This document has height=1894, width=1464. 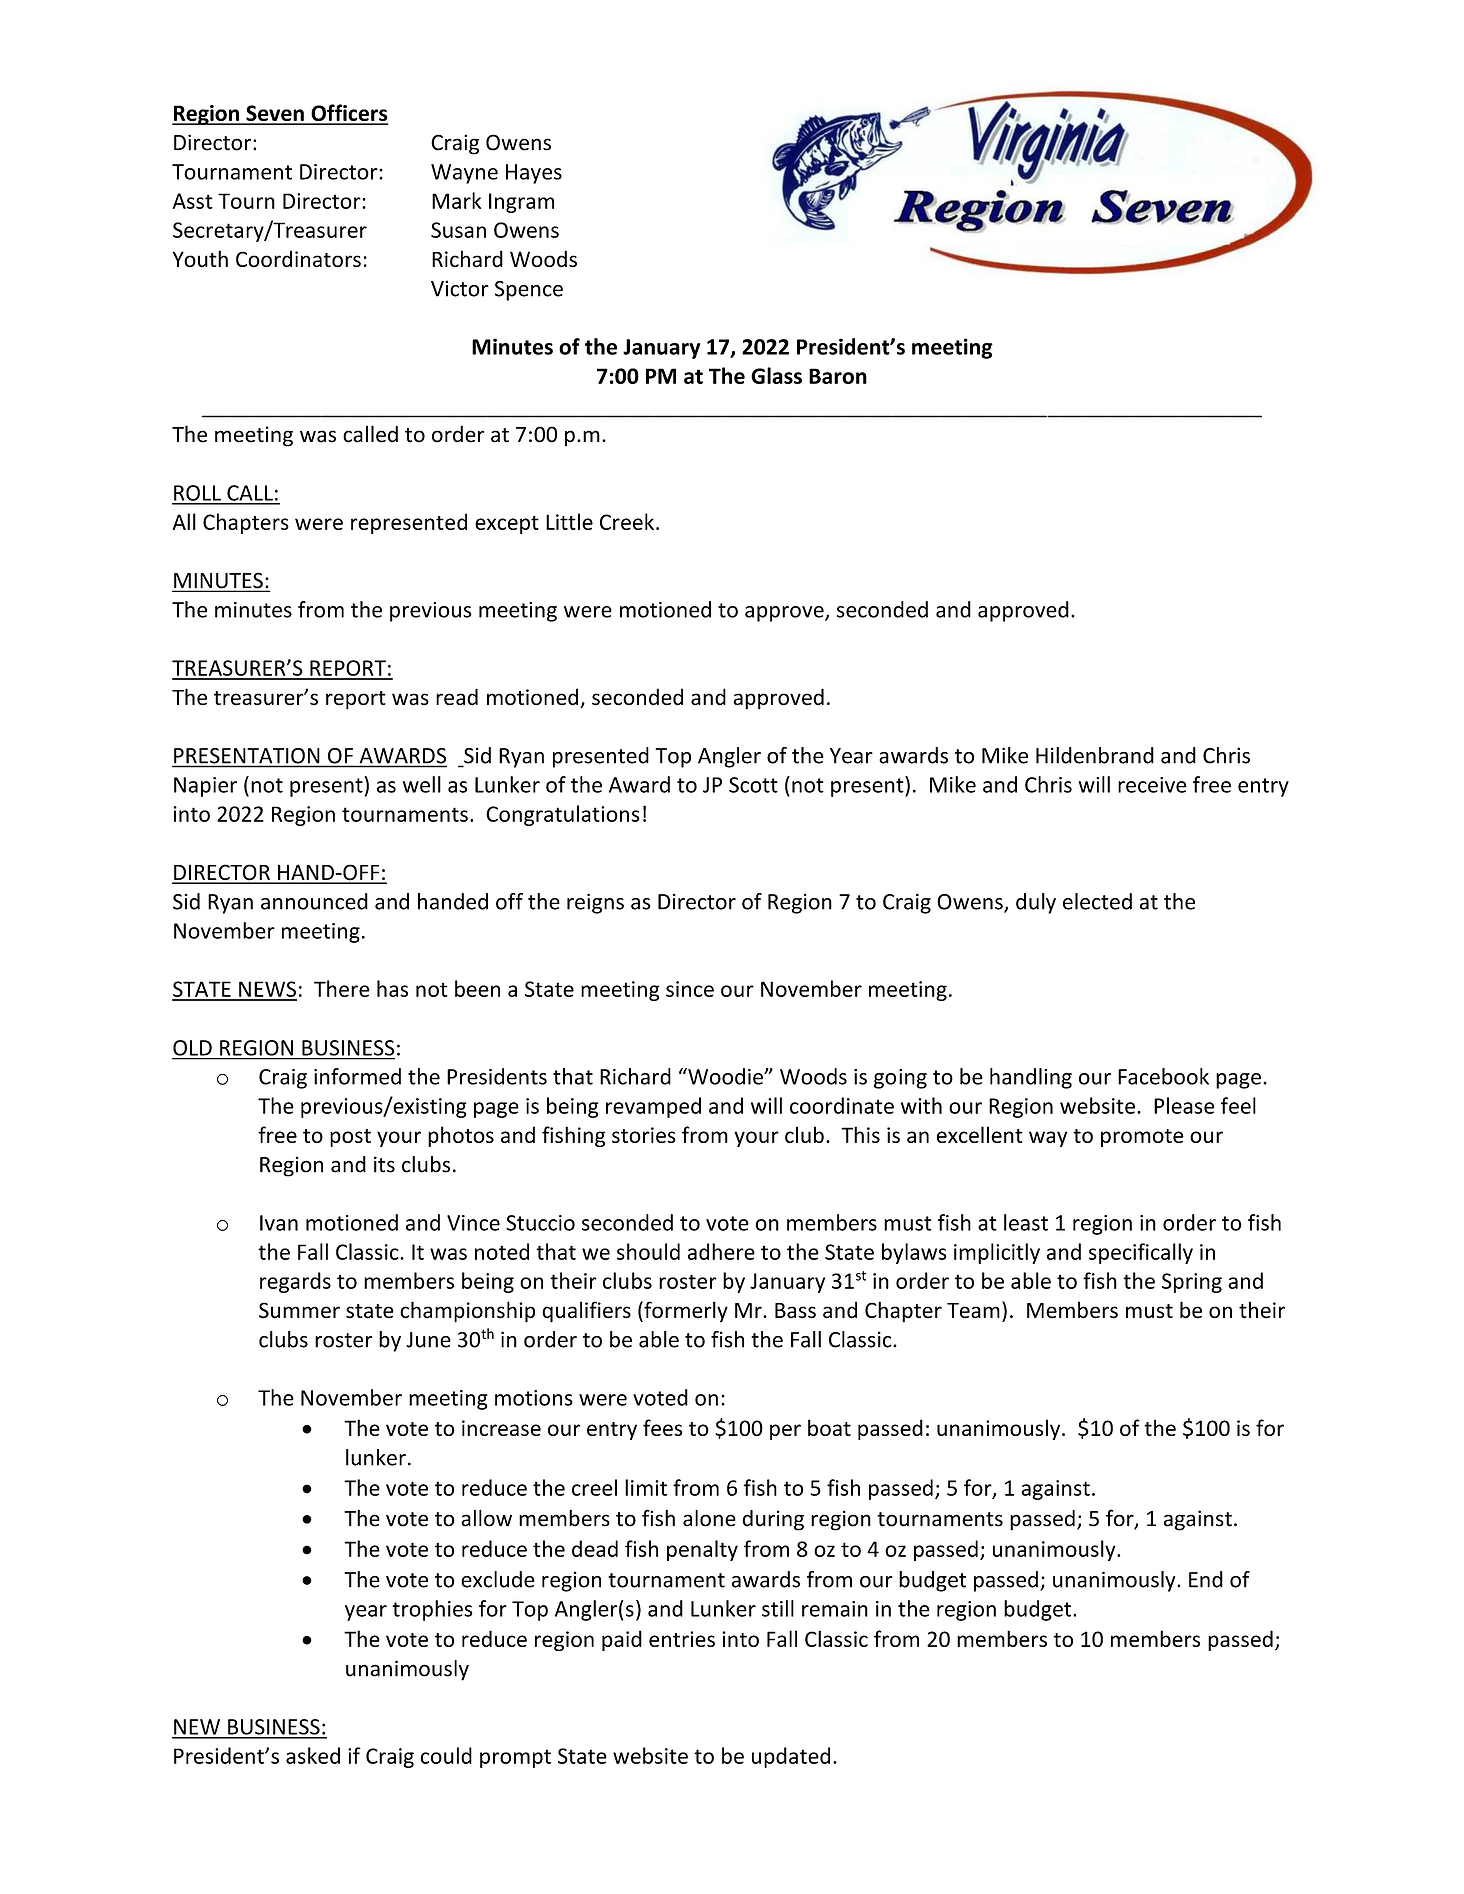 What do you see at coordinates (314, 901) in the document?
I see `announced` at bounding box center [314, 901].
